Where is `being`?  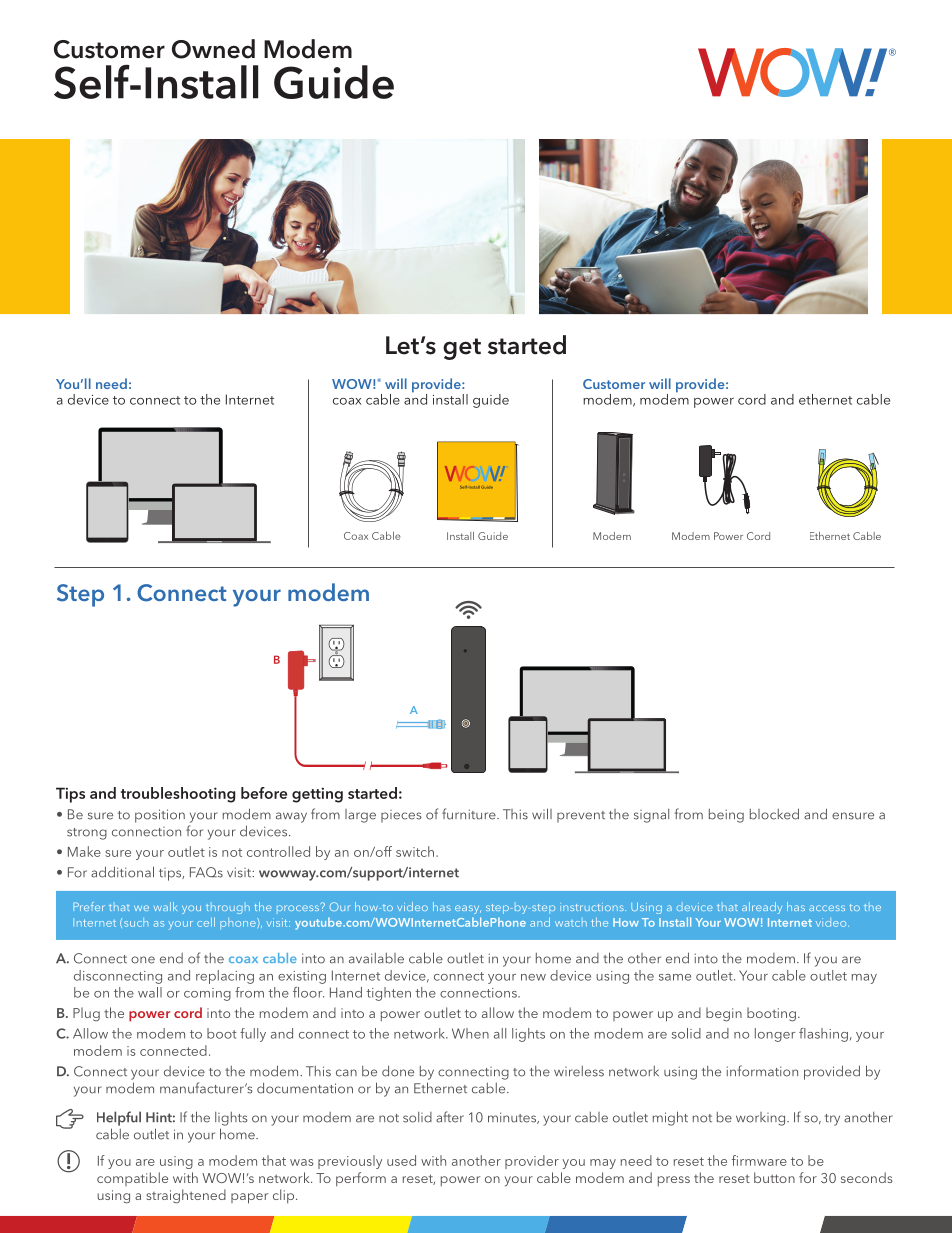 being is located at coordinates (726, 816).
